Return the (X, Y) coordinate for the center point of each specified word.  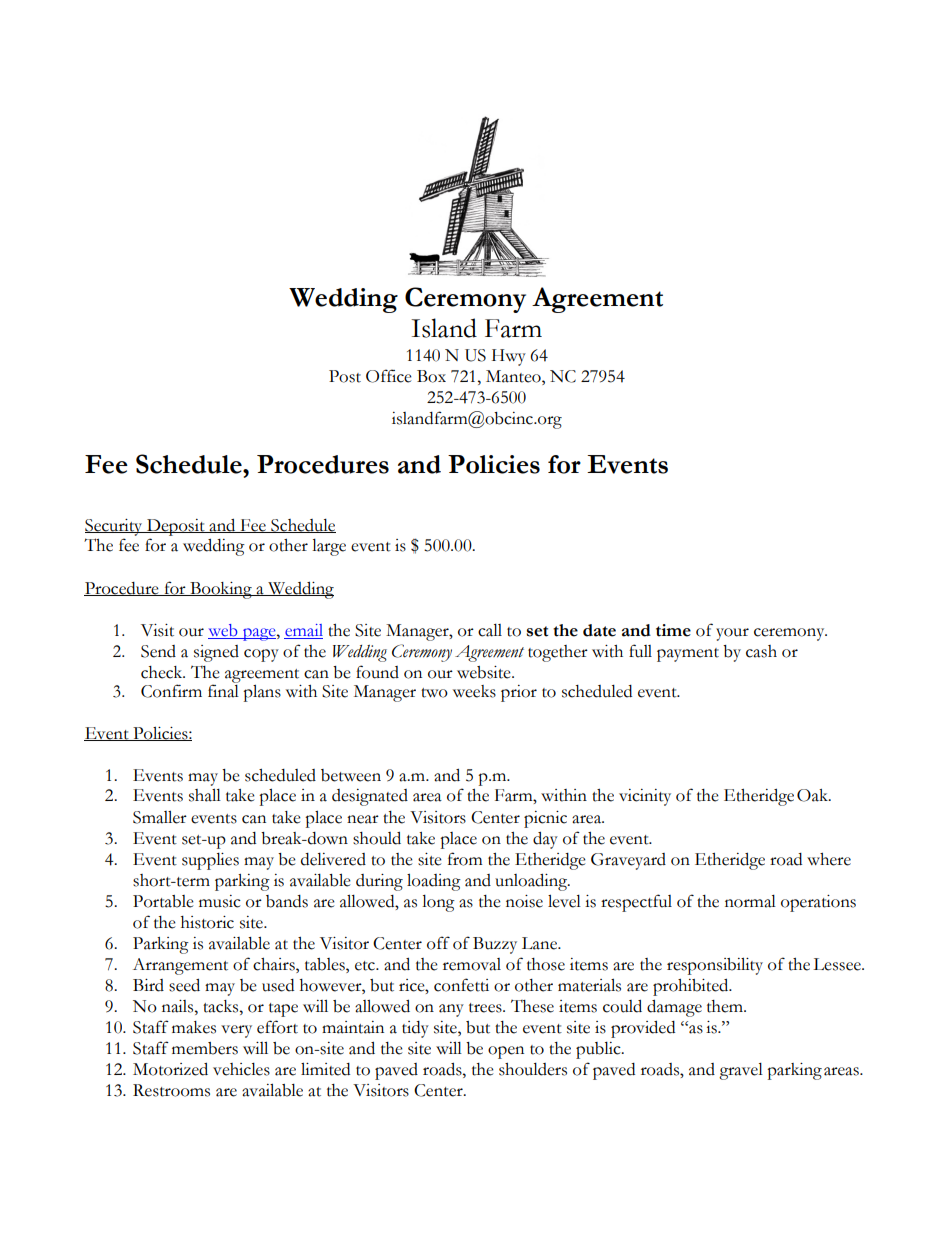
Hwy (509, 357)
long (438, 903)
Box (431, 376)
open (506, 1052)
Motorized (170, 1069)
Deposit (175, 527)
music (220, 901)
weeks (474, 691)
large (329, 547)
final (223, 691)
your (732, 634)
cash (761, 651)
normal (750, 901)
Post (345, 376)
